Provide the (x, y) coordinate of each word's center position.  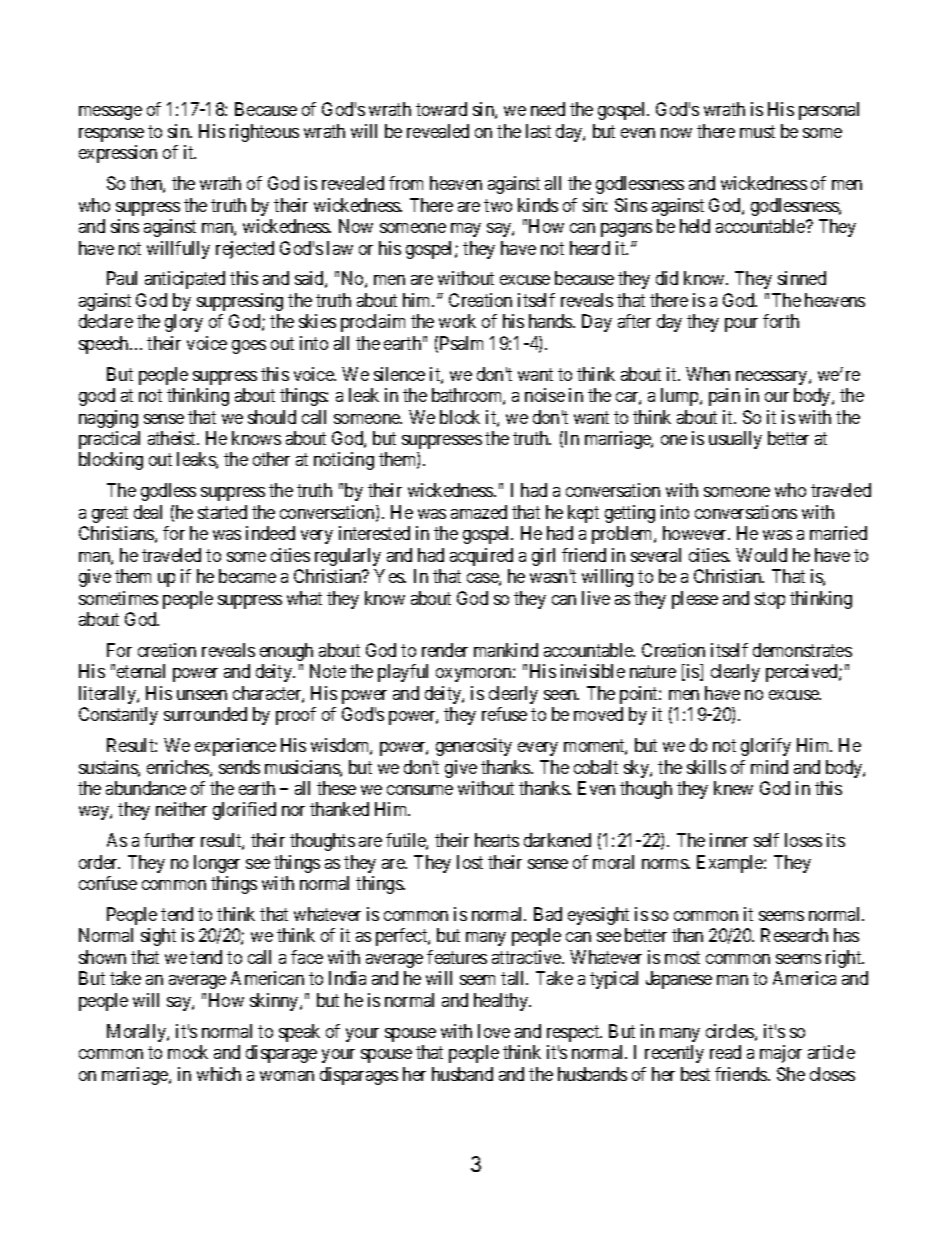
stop (770, 600)
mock (188, 1052)
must (757, 131)
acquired (481, 557)
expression (118, 154)
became (247, 576)
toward (441, 109)
